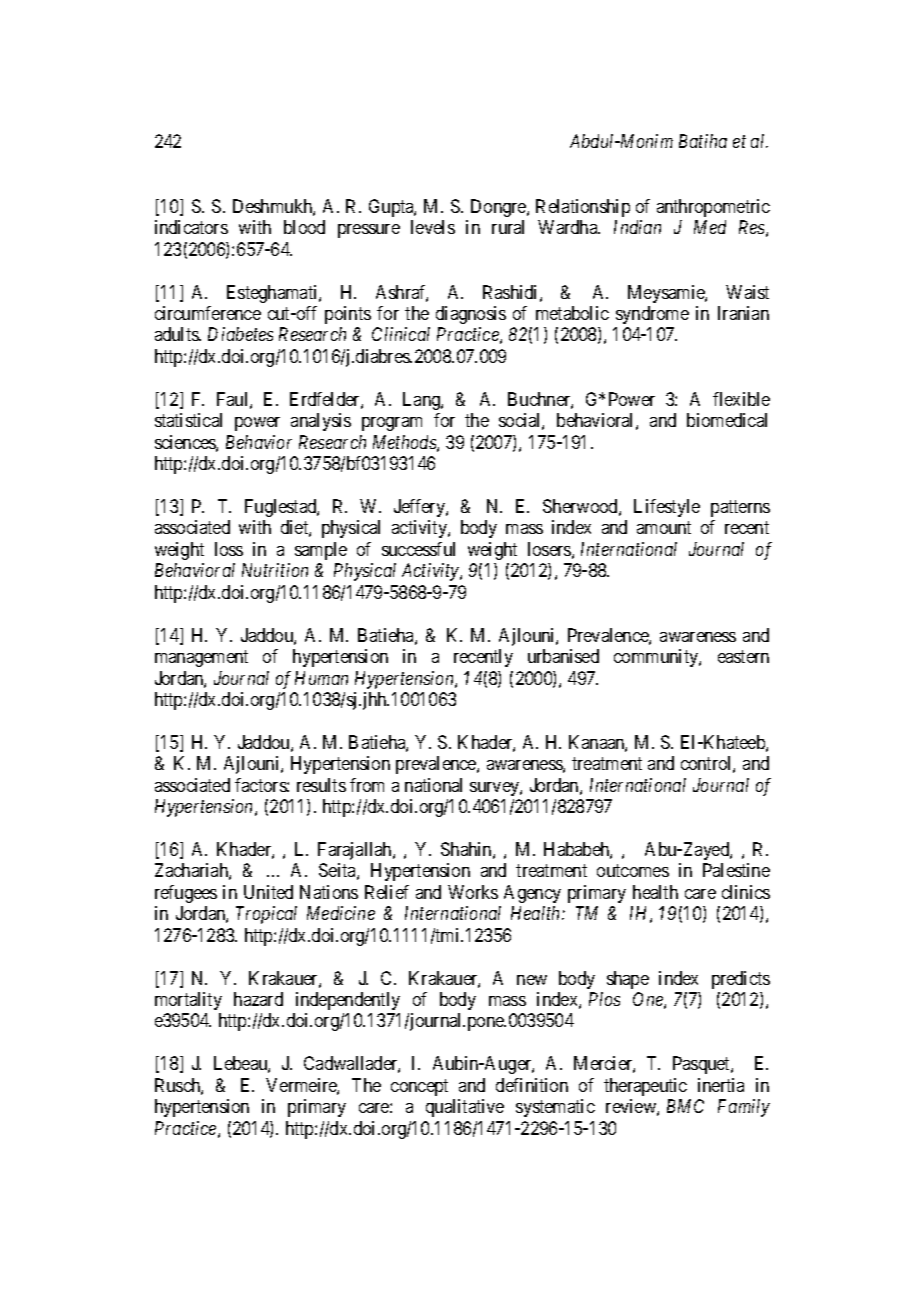  What do you see at coordinates (633, 871) in the screenshot?
I see `outcomes` at bounding box center [633, 871].
